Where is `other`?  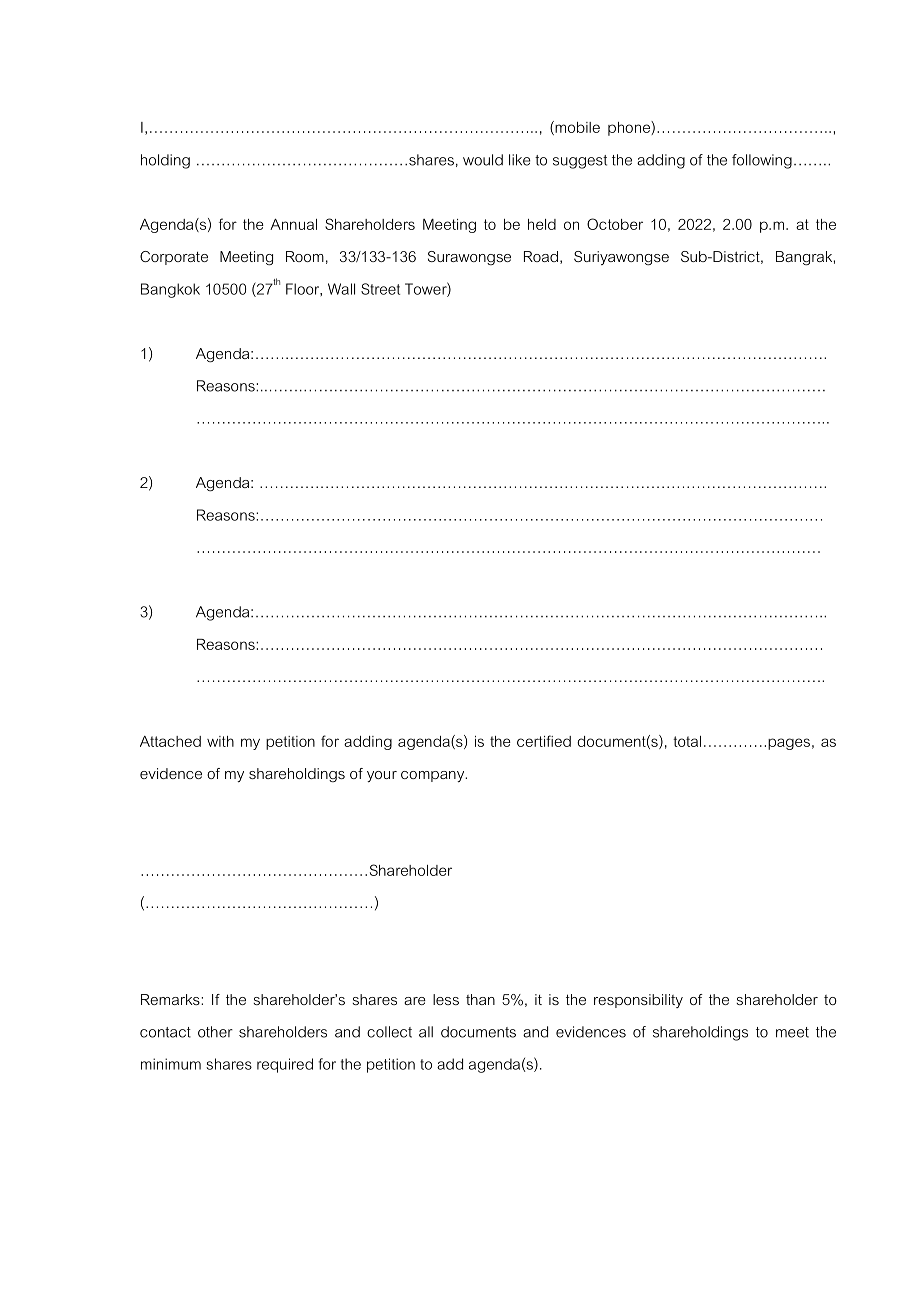 other is located at coordinates (215, 1032).
